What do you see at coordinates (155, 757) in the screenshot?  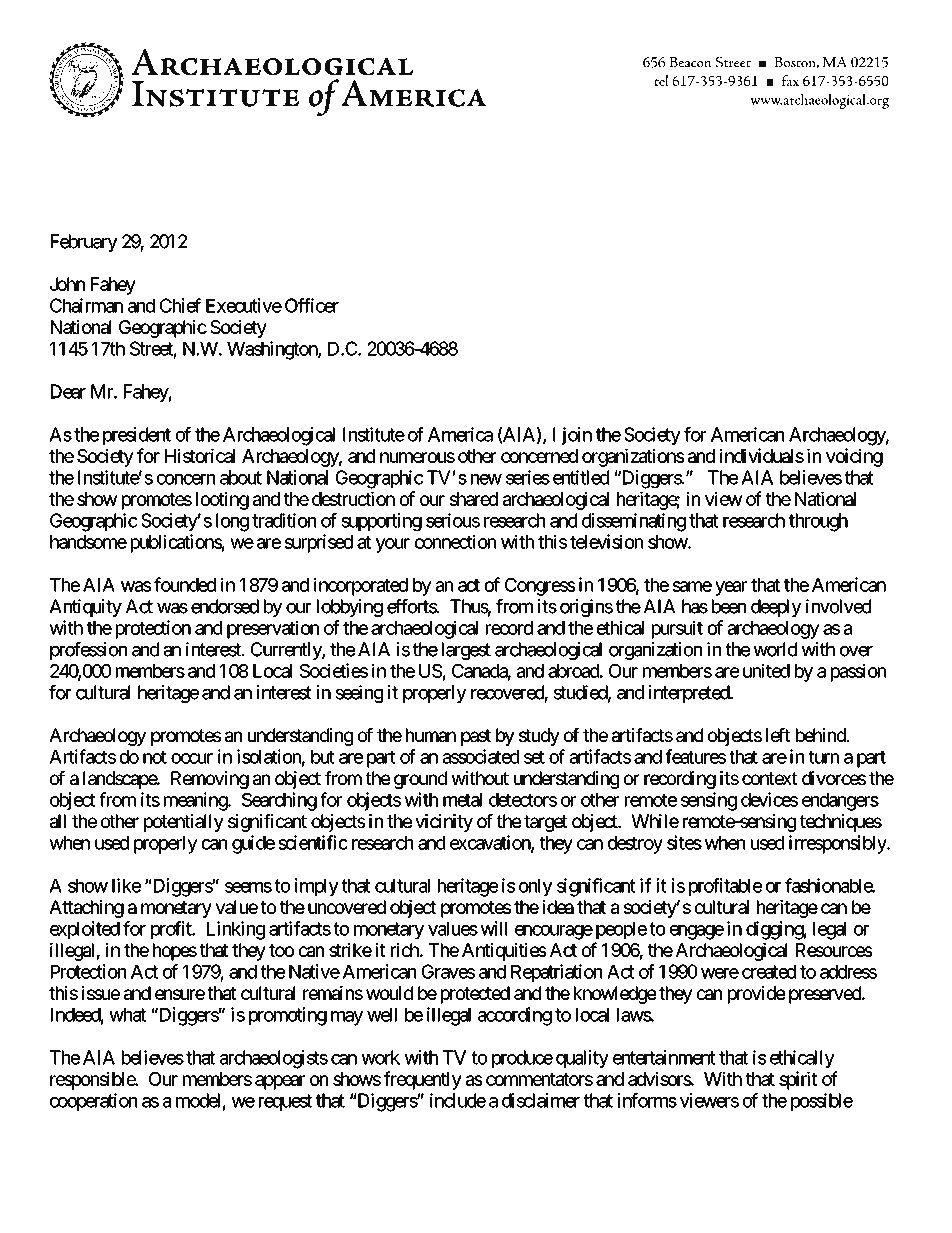 I see `not` at bounding box center [155, 757].
